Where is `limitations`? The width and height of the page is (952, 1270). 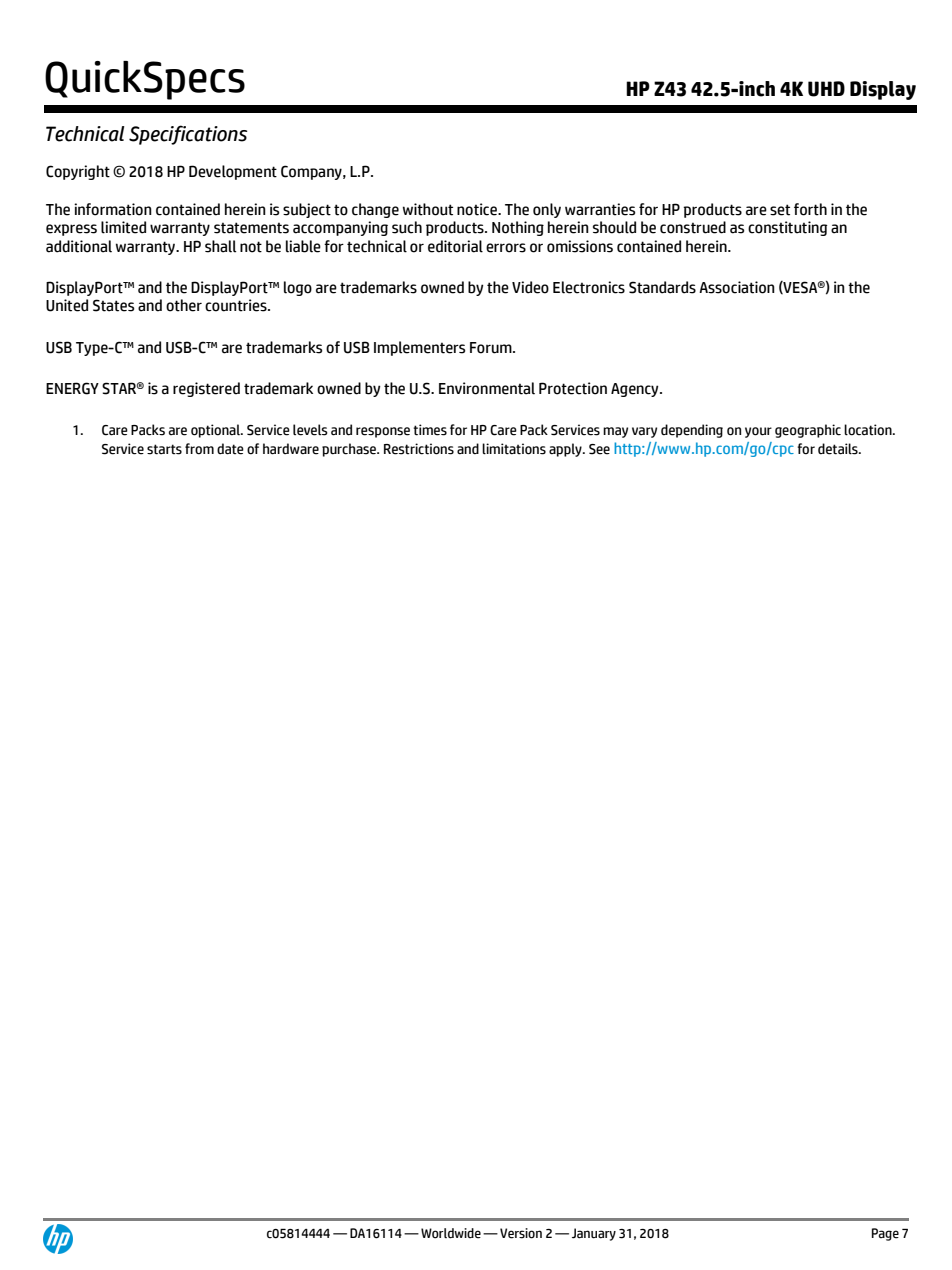
limitations is located at coordinates (514, 449).
